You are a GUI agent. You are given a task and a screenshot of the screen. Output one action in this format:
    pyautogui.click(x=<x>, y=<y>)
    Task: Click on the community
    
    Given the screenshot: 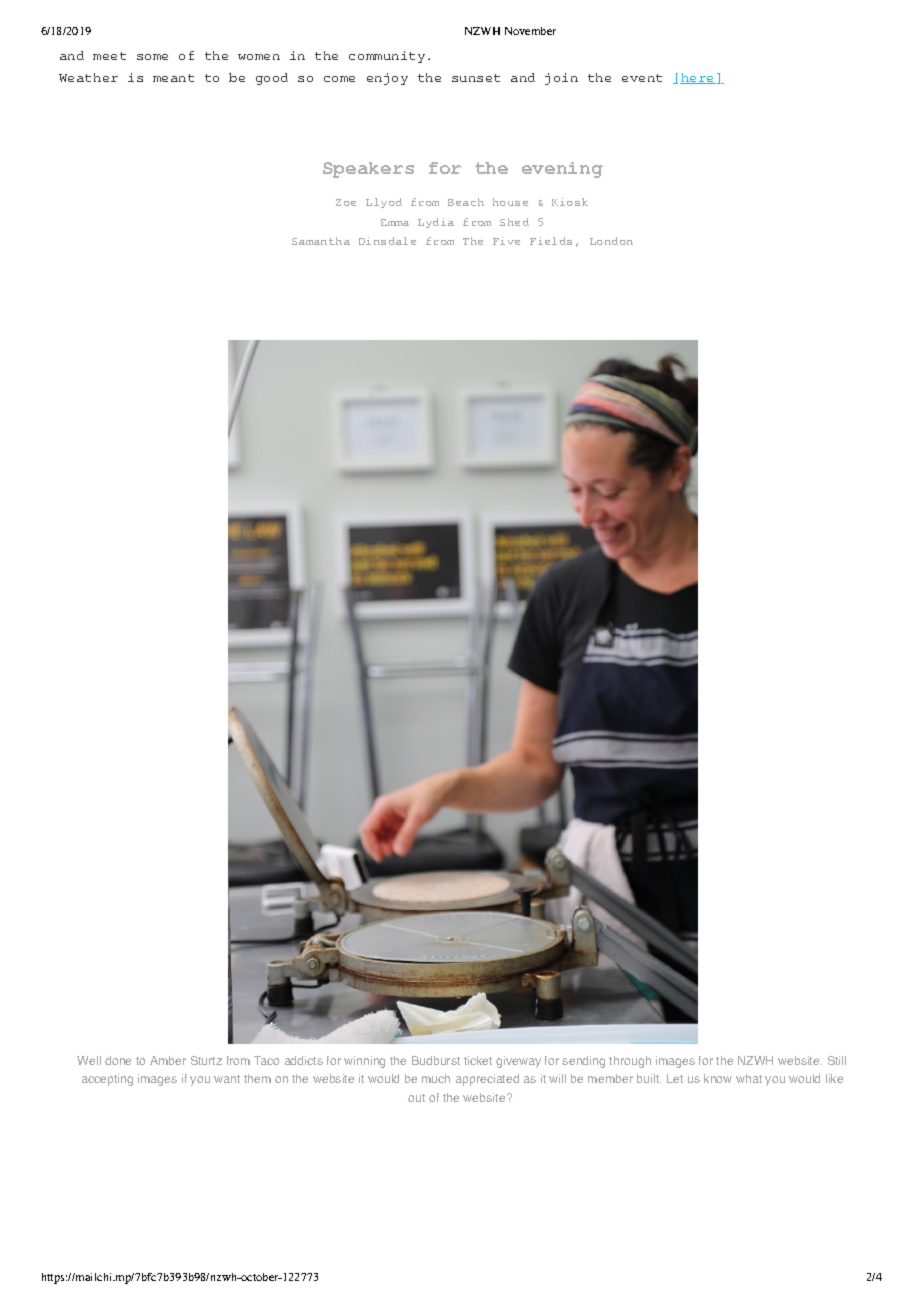 What is the action you would take?
    pyautogui.click(x=387, y=57)
